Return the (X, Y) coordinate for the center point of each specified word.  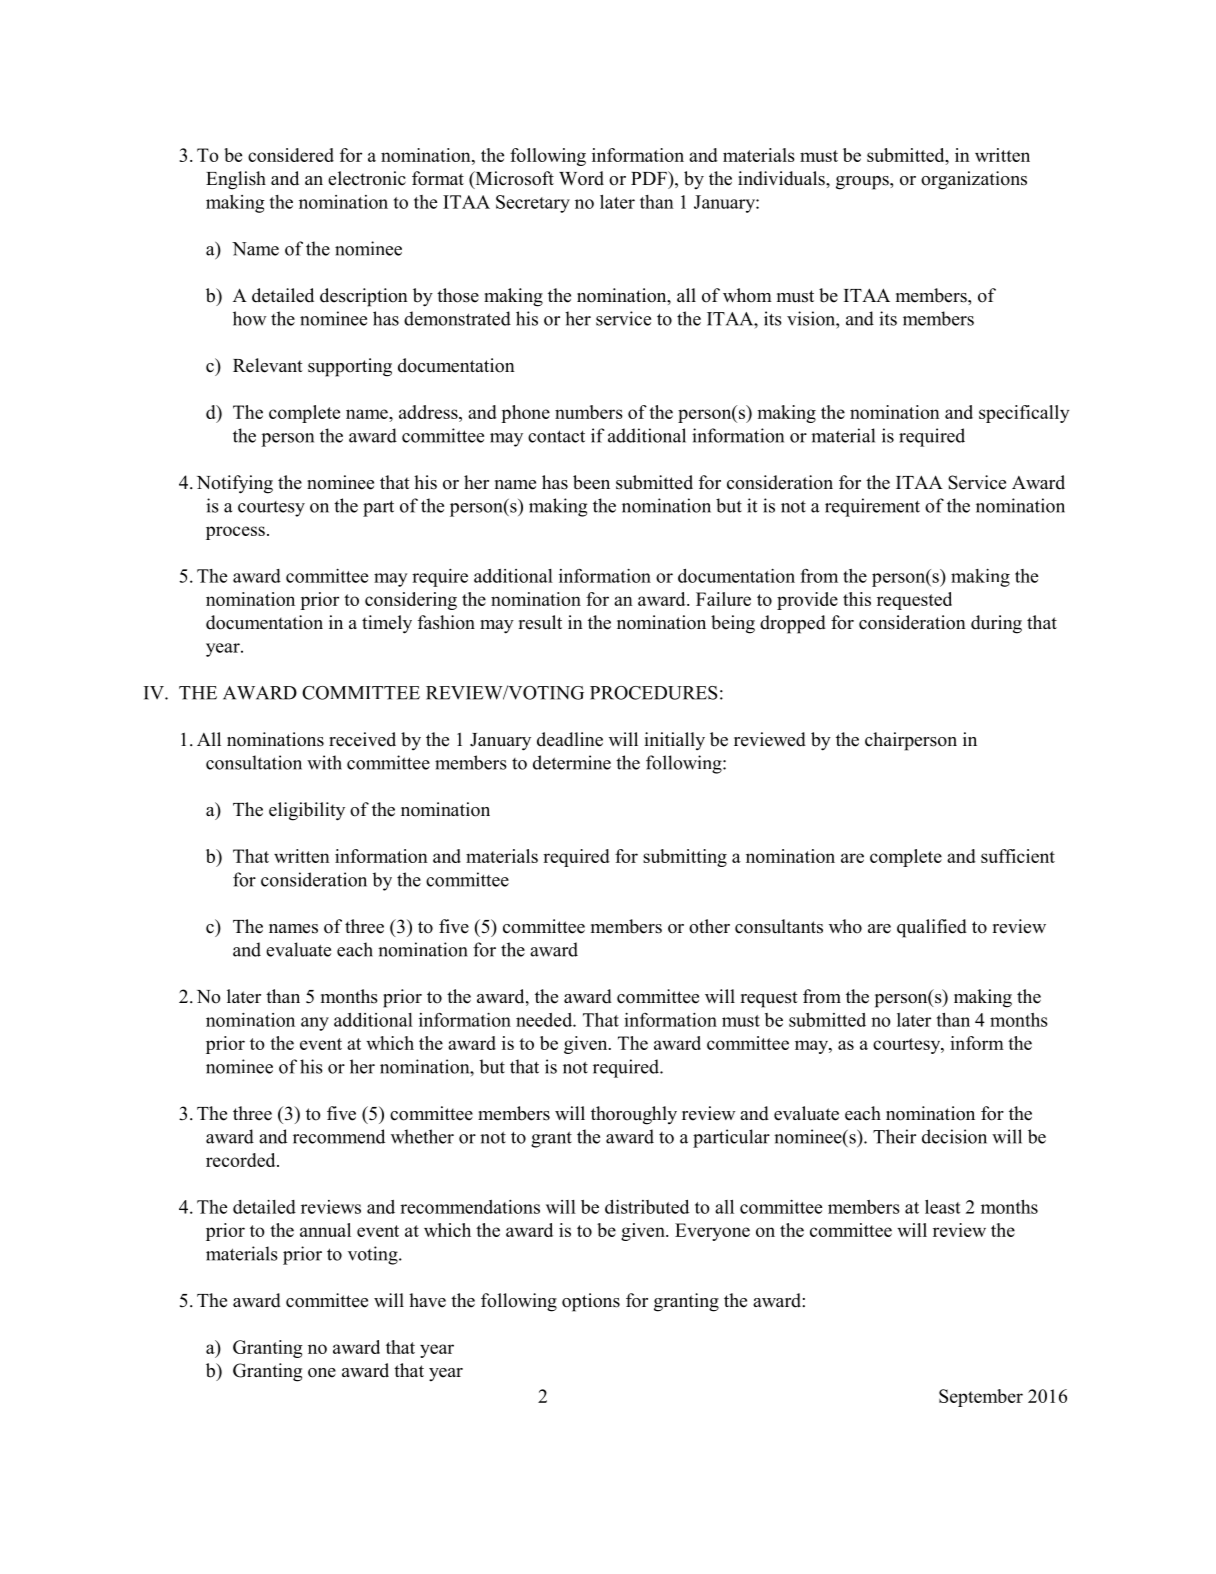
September (981, 1398)
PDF (650, 178)
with (324, 762)
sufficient (1018, 856)
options (591, 1302)
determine (572, 762)
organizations (974, 180)
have (427, 1300)
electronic (367, 178)
